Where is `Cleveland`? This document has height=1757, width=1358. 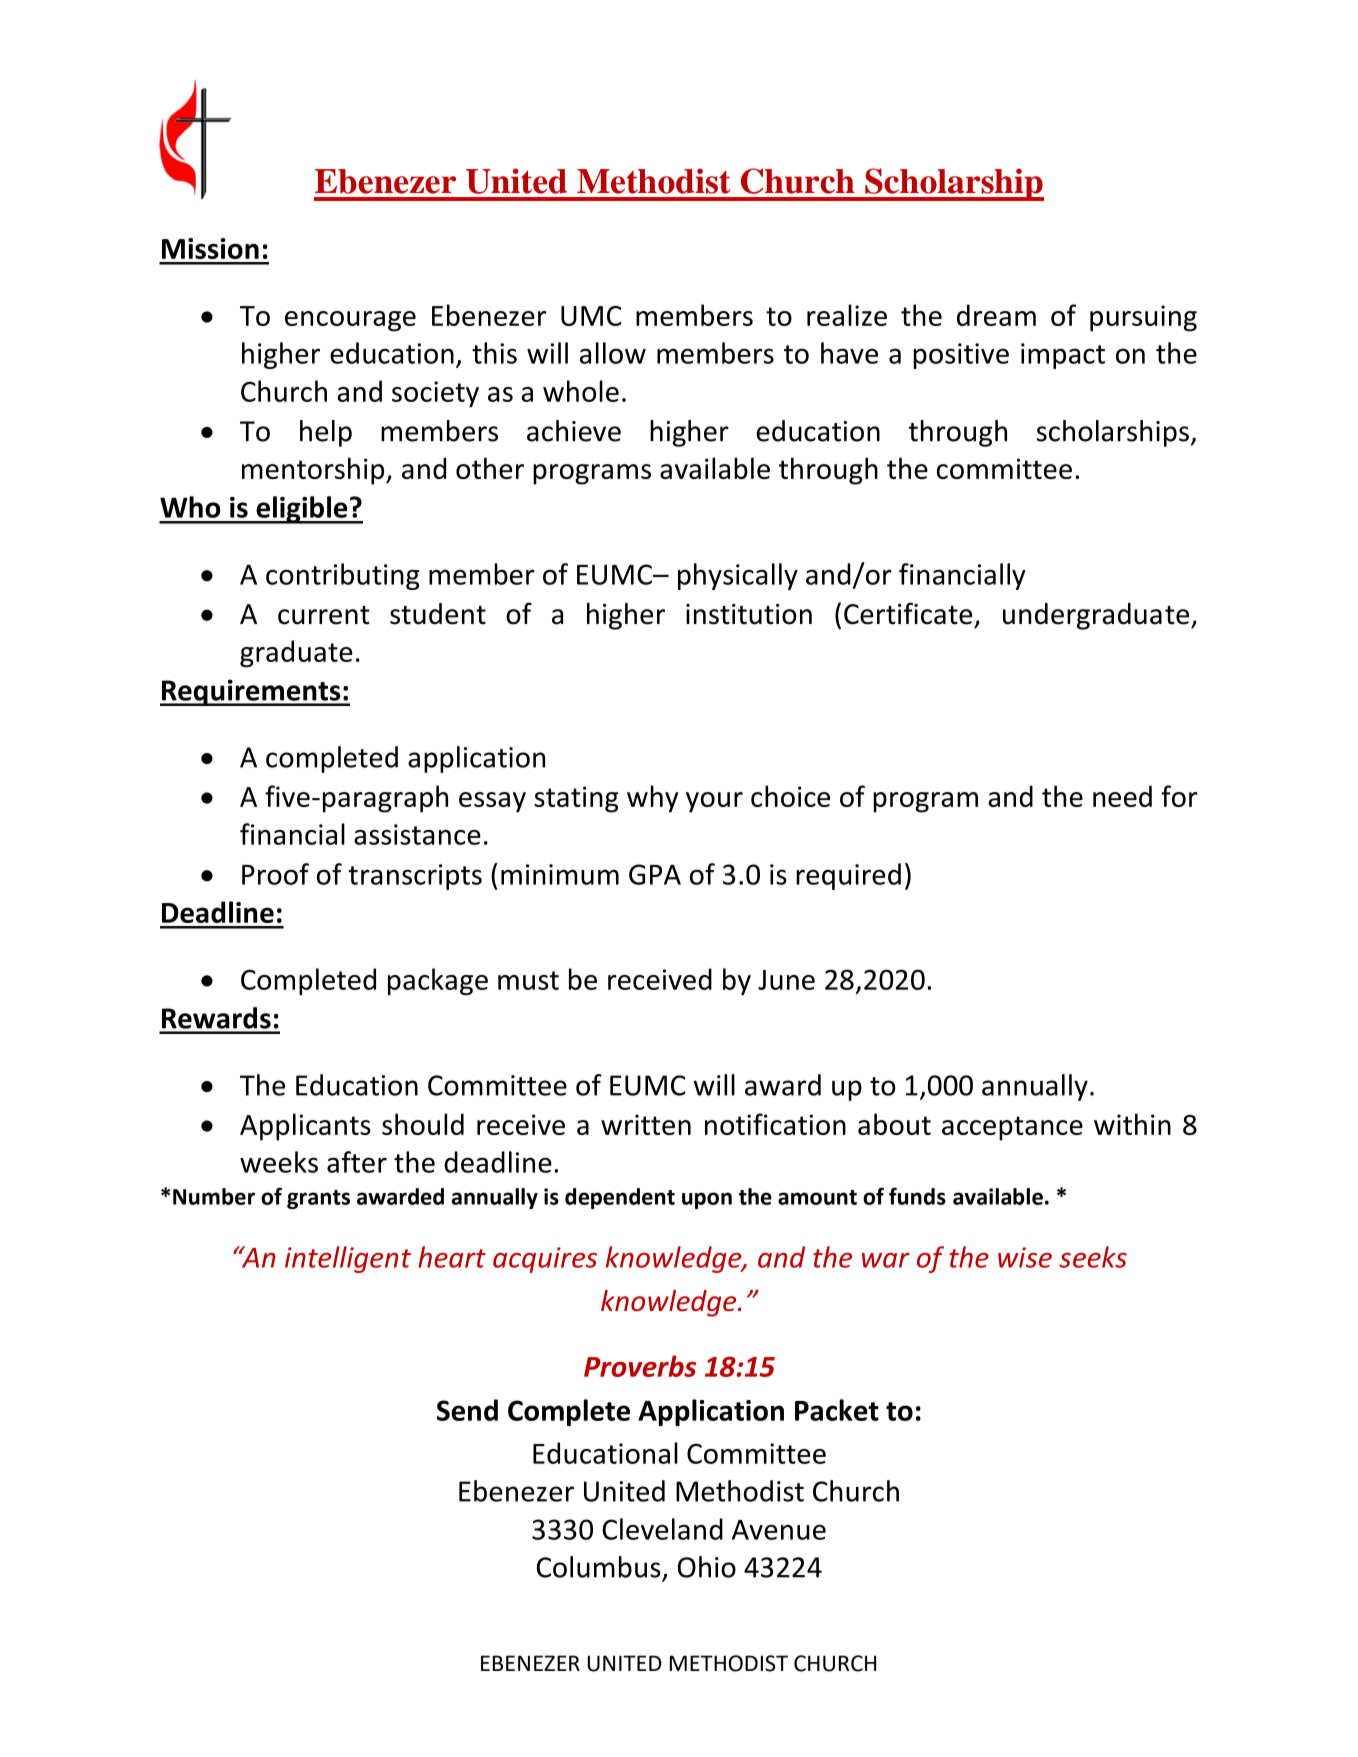 Cleveland is located at coordinates (662, 1529).
